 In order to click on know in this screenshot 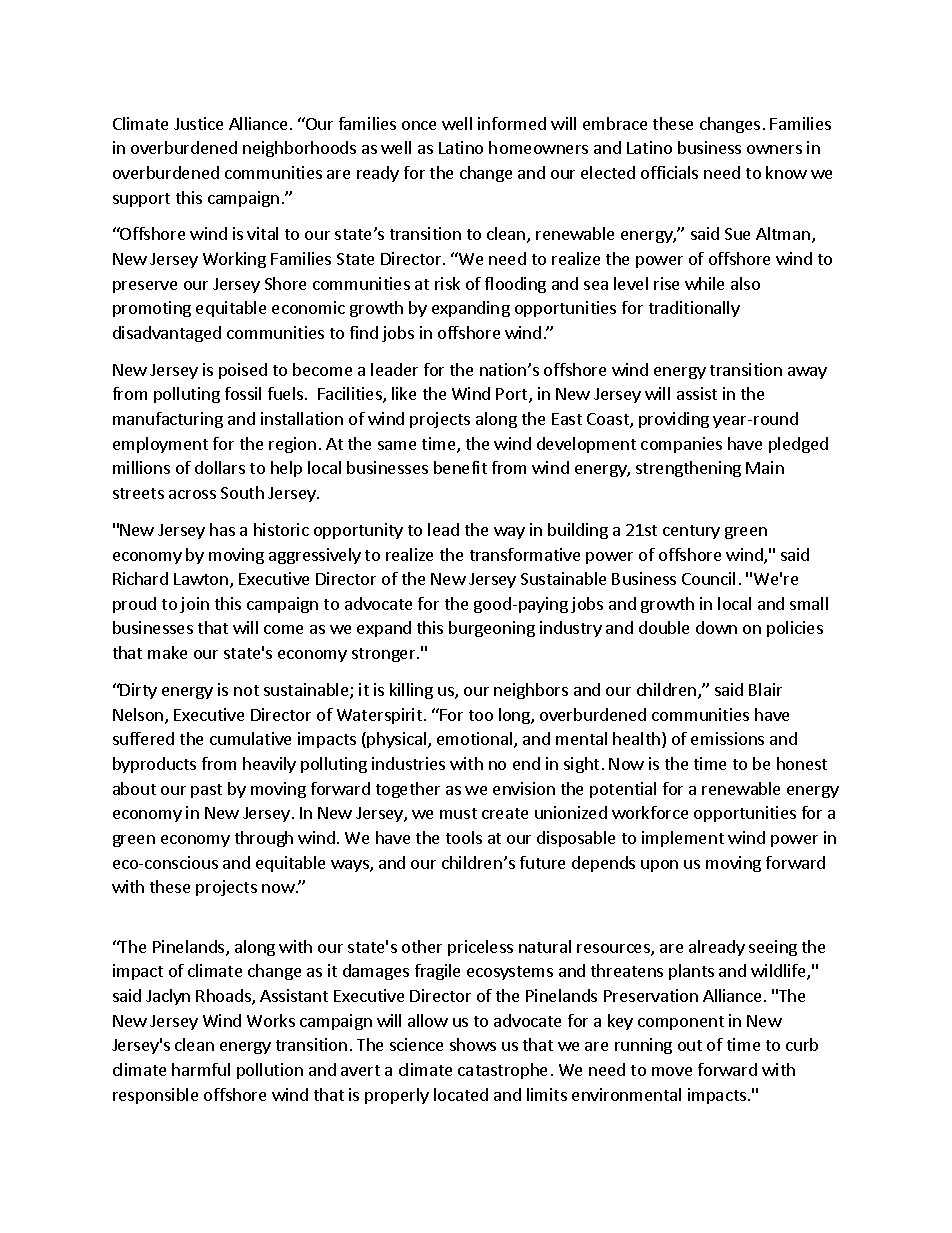, I will do `click(786, 172)`.
